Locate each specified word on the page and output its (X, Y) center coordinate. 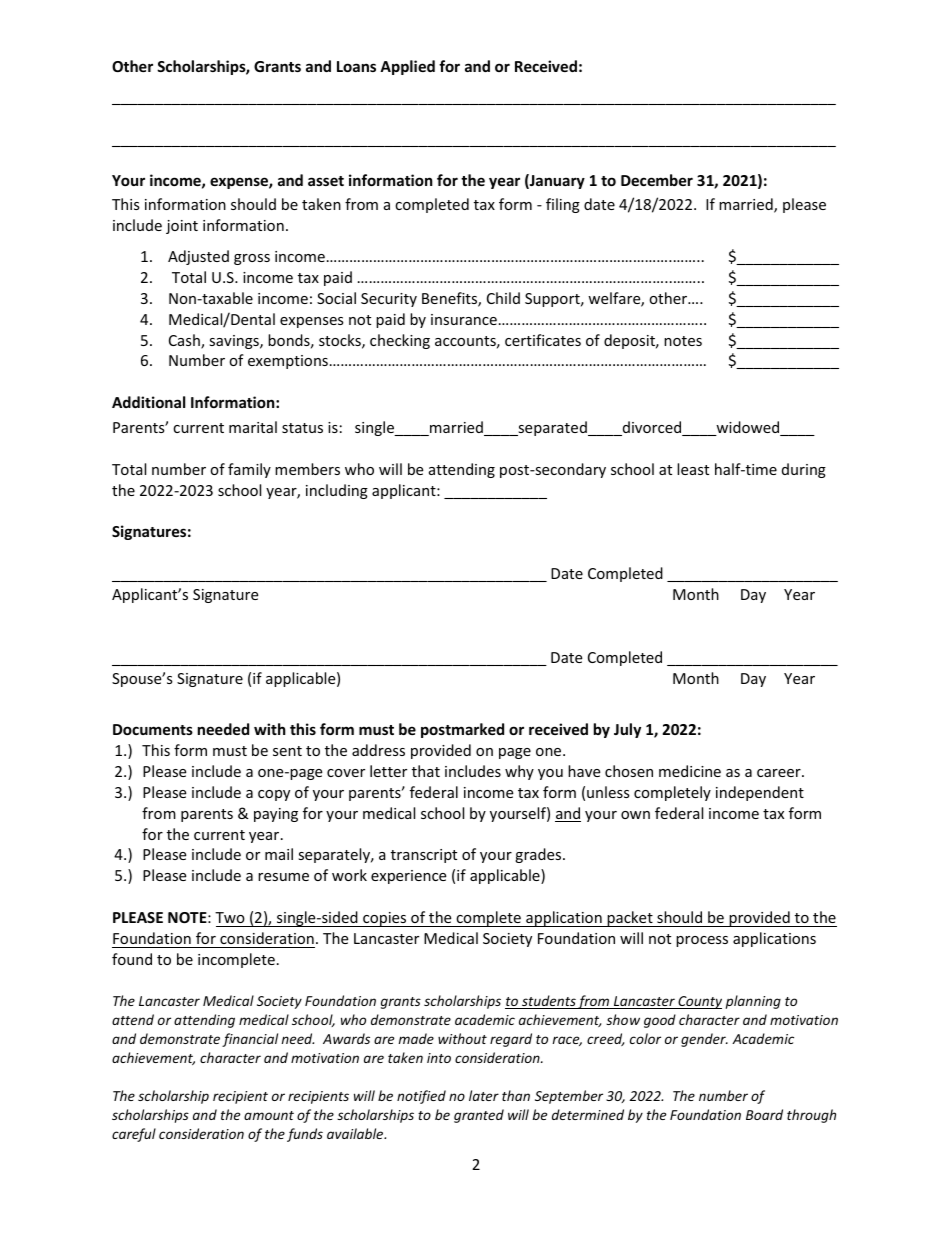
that (426, 771)
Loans (356, 66)
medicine (690, 771)
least (693, 469)
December (657, 180)
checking (400, 341)
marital (253, 427)
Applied (407, 67)
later (484, 1095)
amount (269, 1115)
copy (274, 795)
